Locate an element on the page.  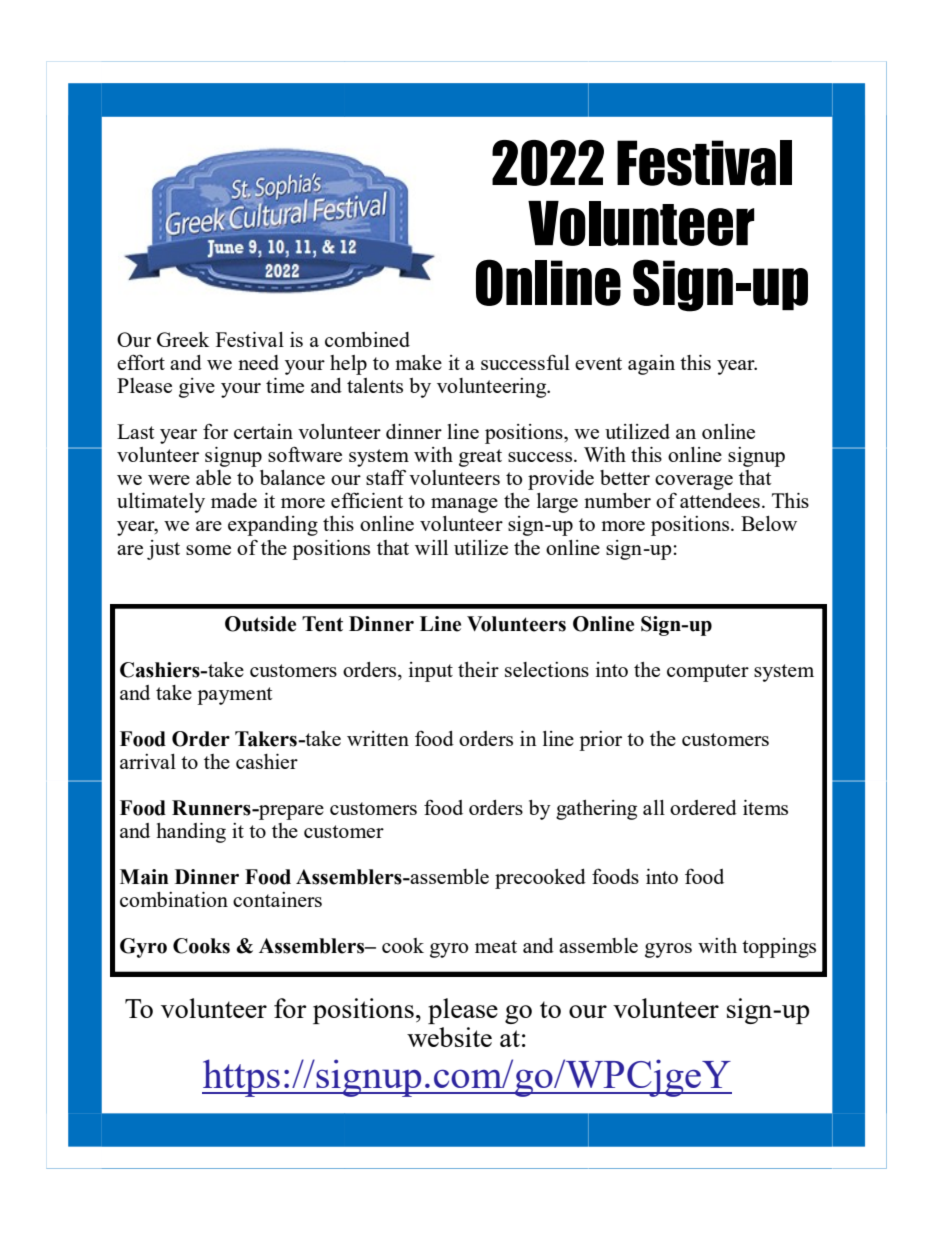
combination is located at coordinates (174, 899).
